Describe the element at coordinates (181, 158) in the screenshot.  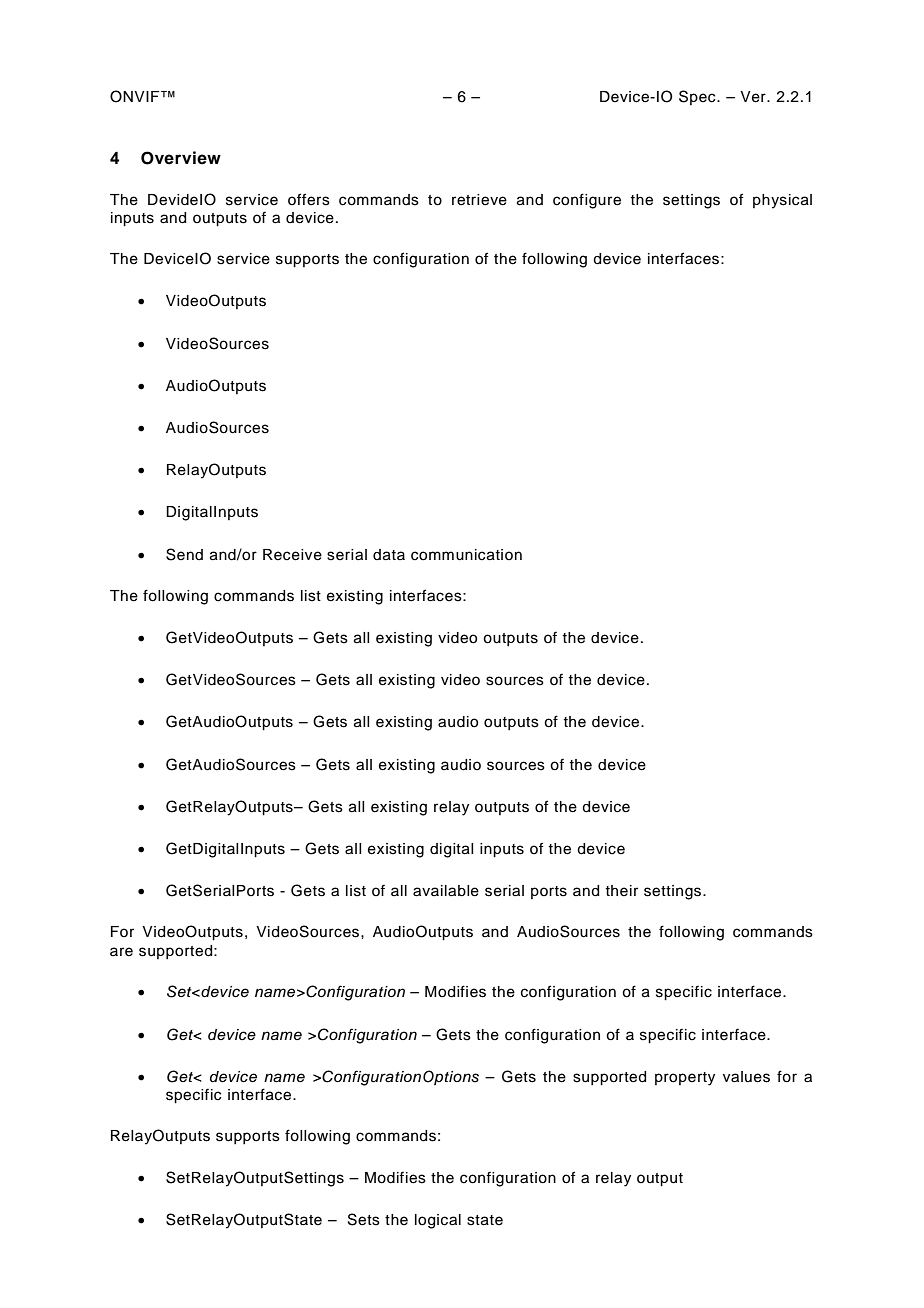
I see `Overview` at that location.
